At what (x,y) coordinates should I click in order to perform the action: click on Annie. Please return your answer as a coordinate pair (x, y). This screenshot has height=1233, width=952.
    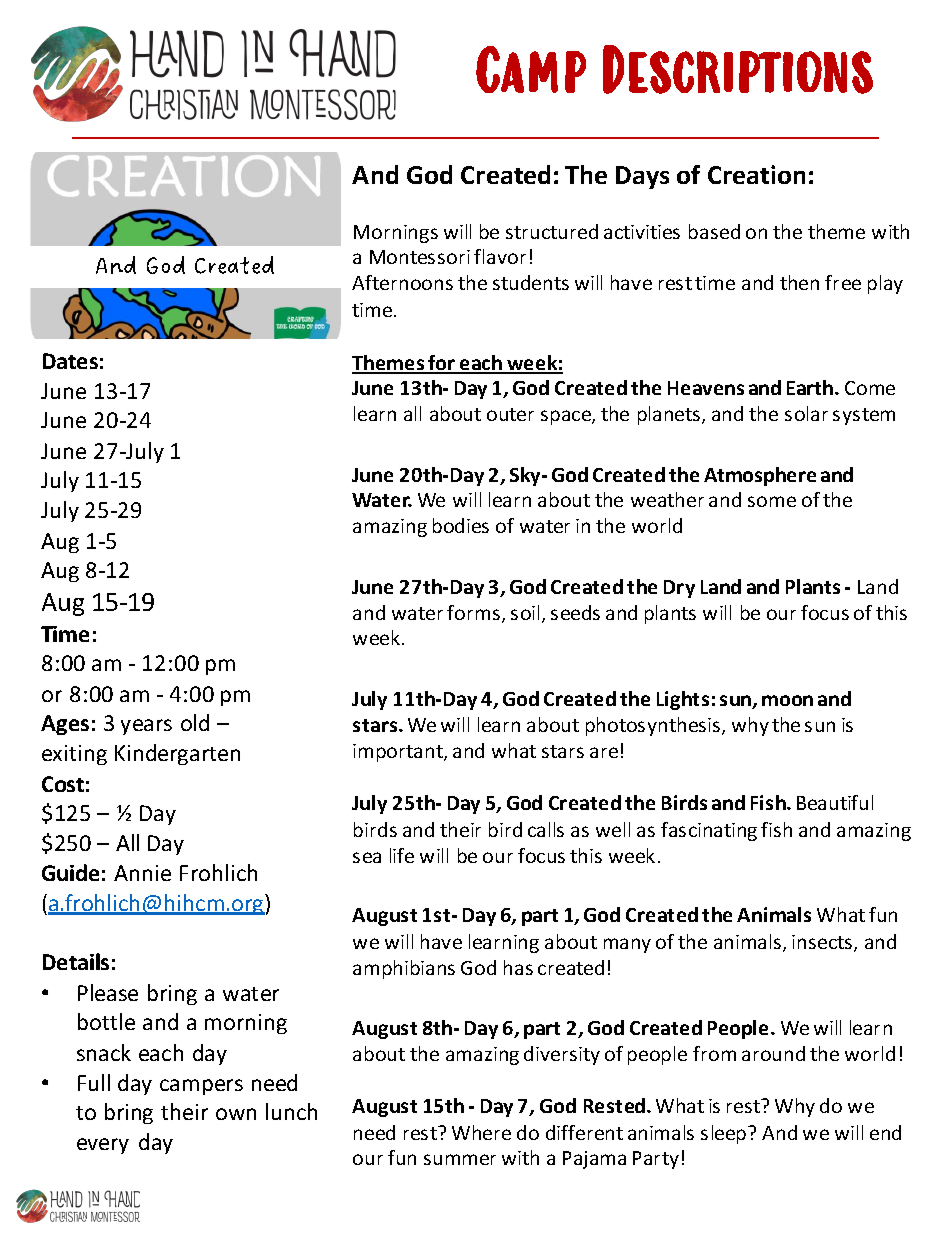
    Looking at the image, I should click on (142, 873).
